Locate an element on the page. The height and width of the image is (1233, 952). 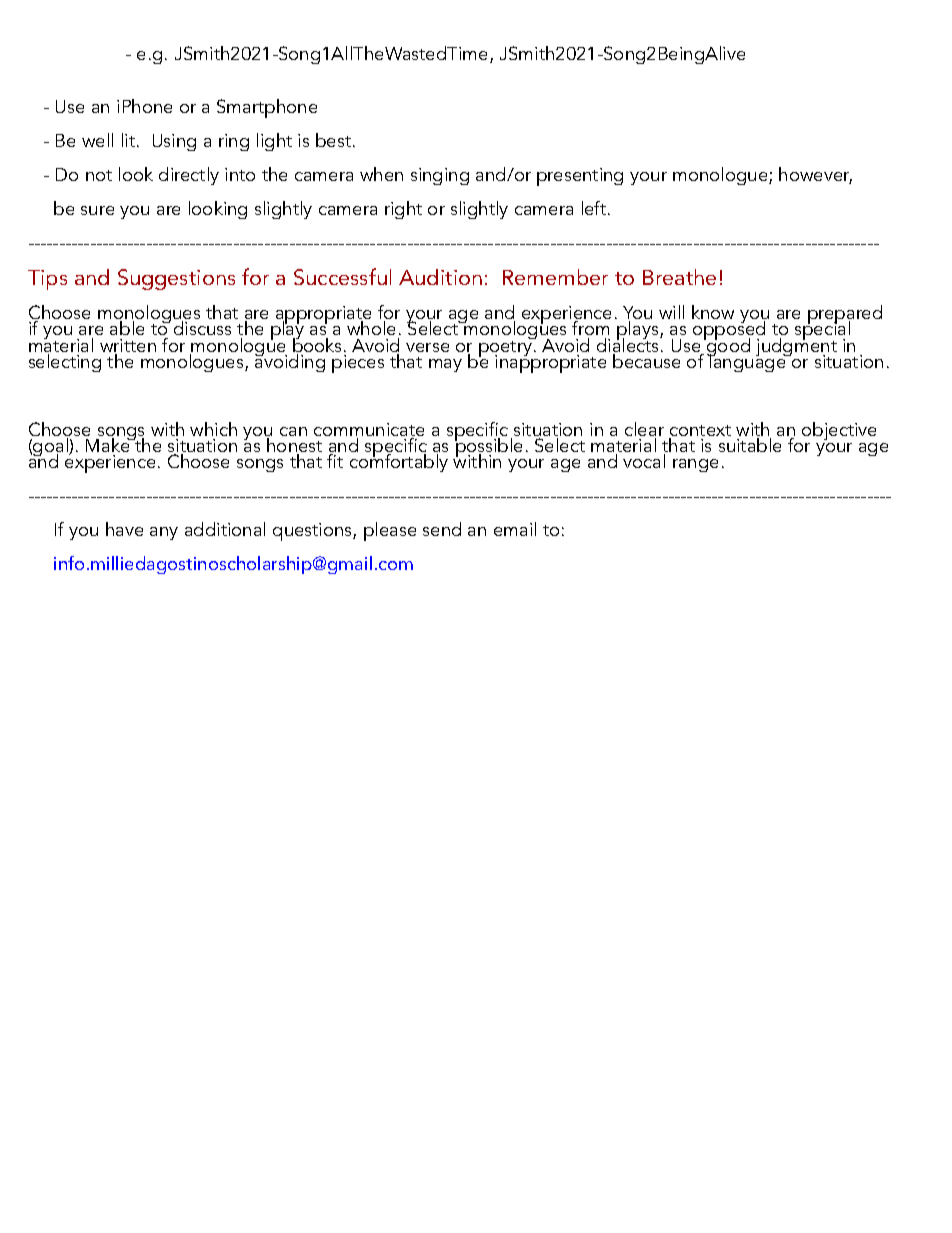
communicate is located at coordinates (369, 431).
